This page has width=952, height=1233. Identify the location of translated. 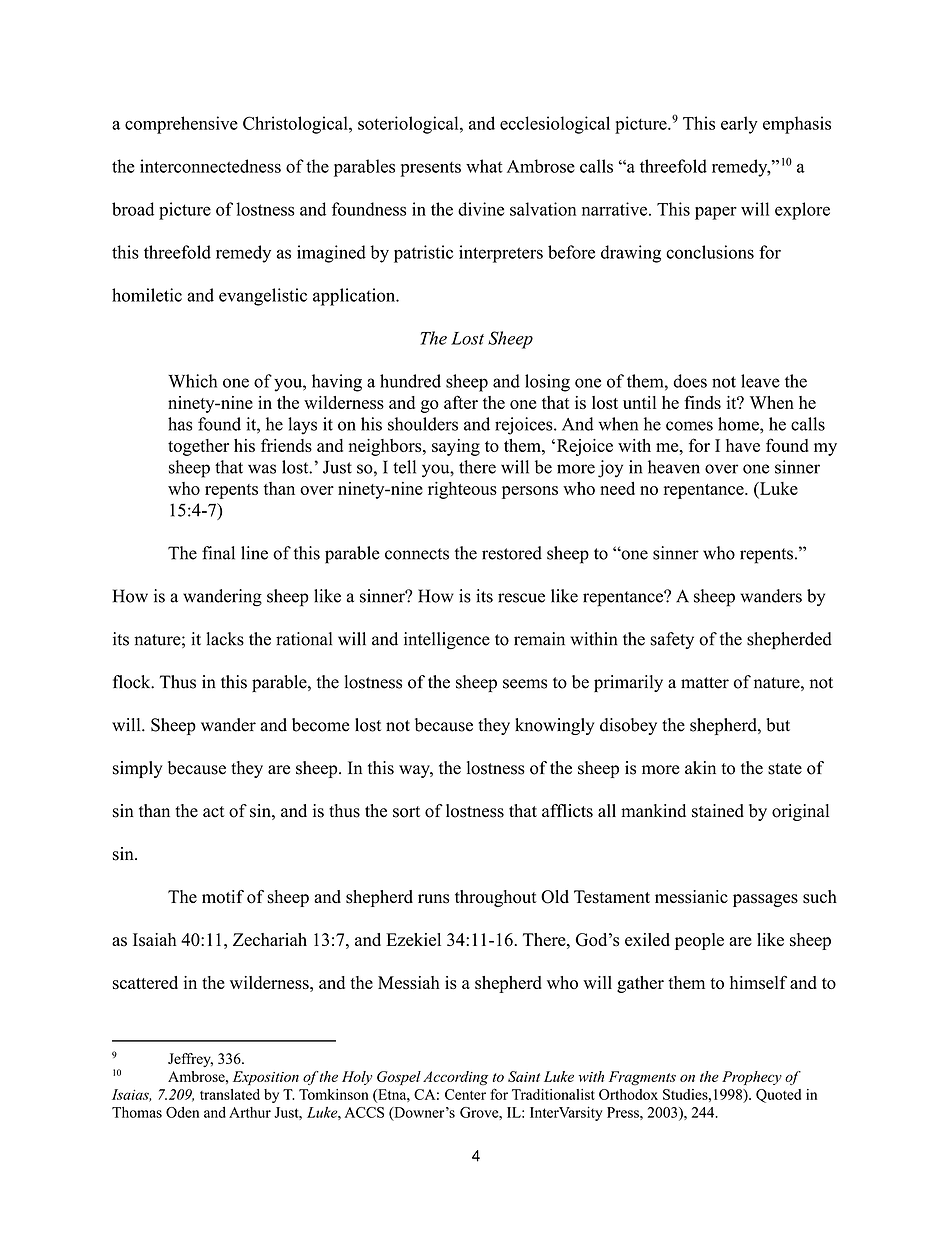
(230, 1094).
